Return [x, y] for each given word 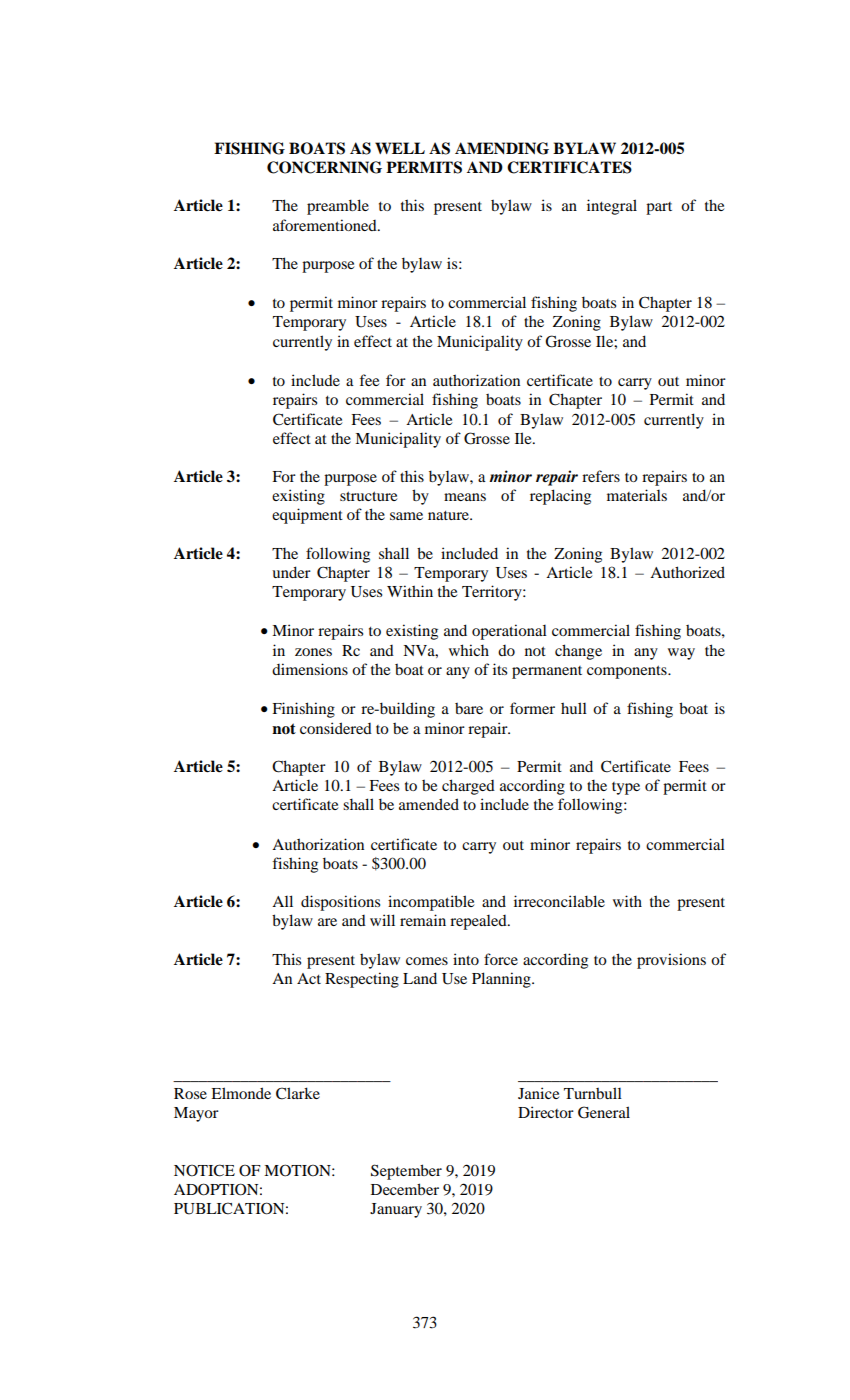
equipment [307, 516]
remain [423, 920]
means [465, 497]
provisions [671, 961]
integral [612, 207]
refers [601, 476]
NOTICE [204, 1170]
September [406, 1172]
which [469, 650]
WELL [400, 148]
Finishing [303, 710]
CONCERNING [324, 167]
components [628, 672]
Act [309, 978]
